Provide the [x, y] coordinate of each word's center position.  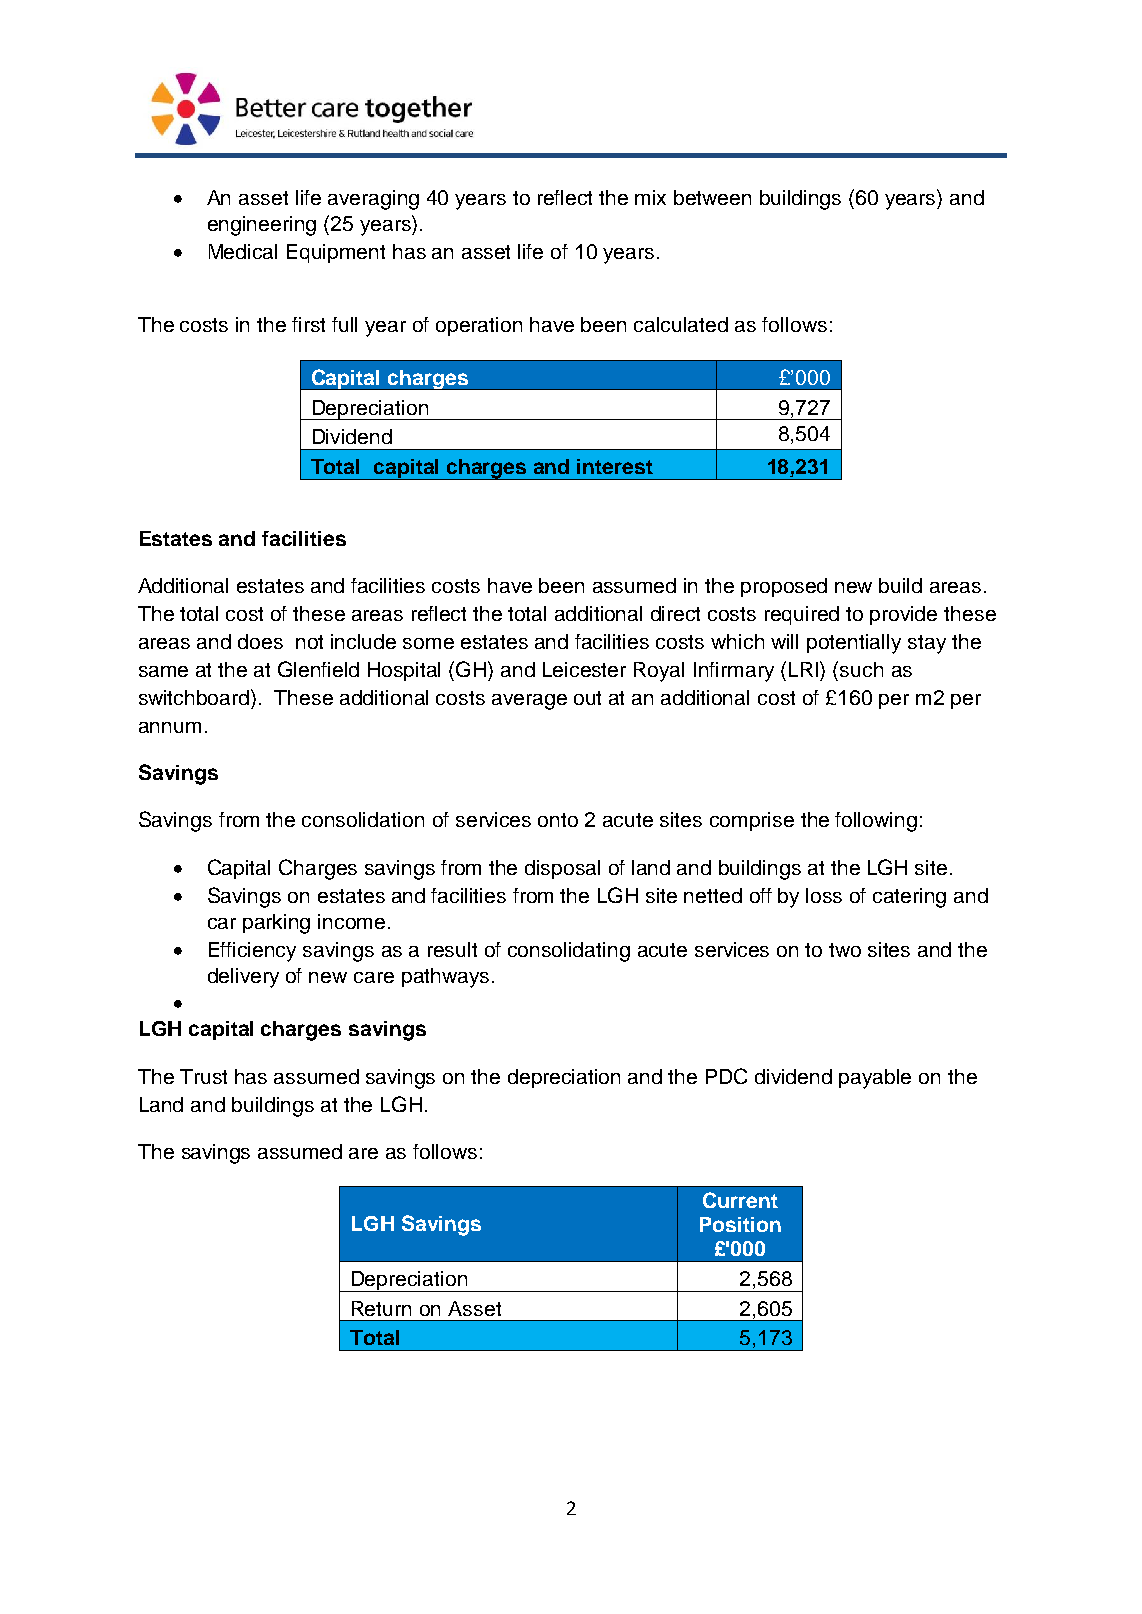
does [260, 641]
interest [615, 466]
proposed [784, 587]
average [529, 702]
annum [170, 727]
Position [740, 1224]
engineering [262, 226]
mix [650, 197]
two [845, 950]
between [712, 197]
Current [740, 1200]
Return [381, 1308]
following [876, 822]
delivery [243, 978]
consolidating [569, 952]
